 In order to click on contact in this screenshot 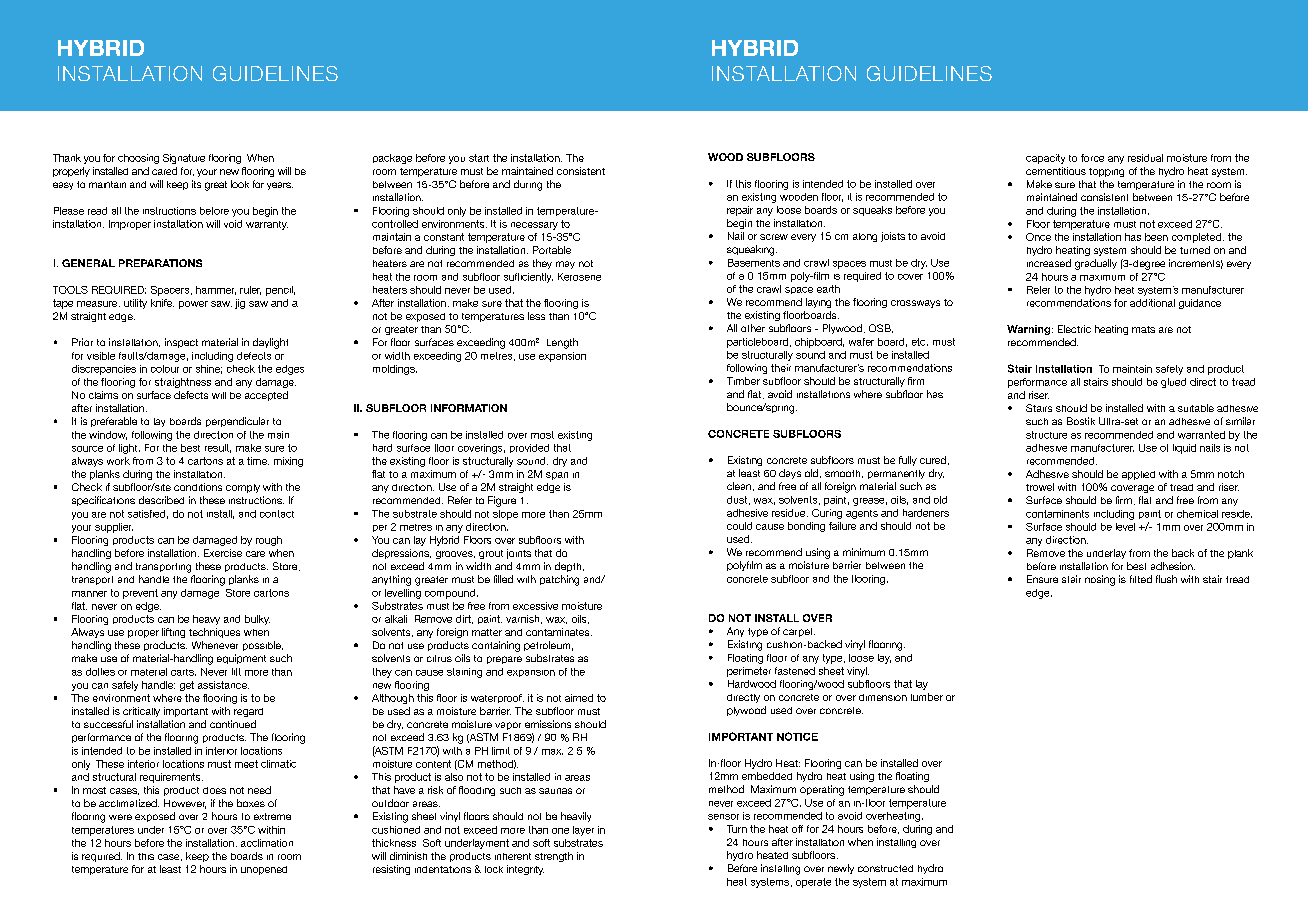, I will do `click(277, 514)`.
